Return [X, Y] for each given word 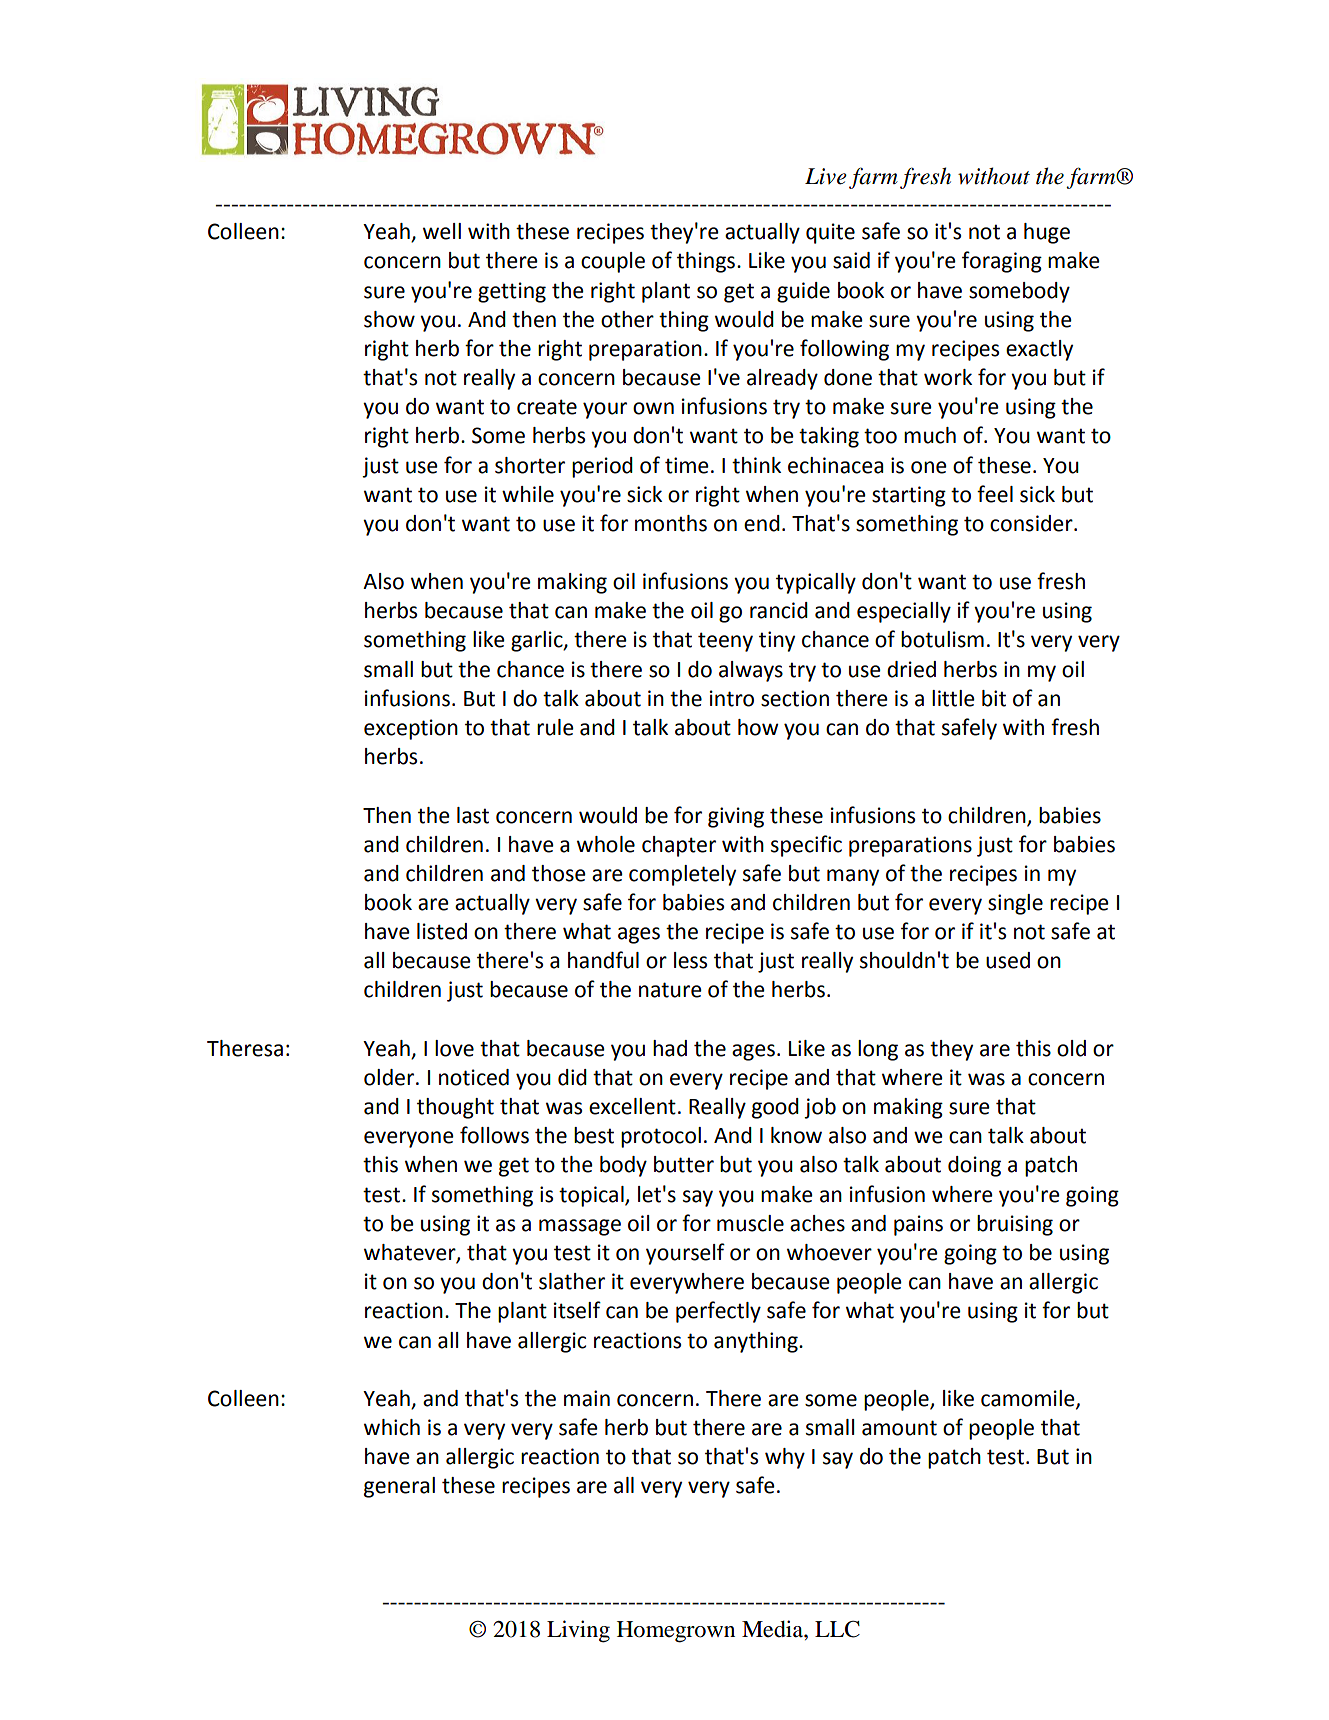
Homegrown [676, 1632]
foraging [1002, 262]
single [1015, 904]
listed [442, 931]
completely [682, 875]
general [399, 1487]
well [442, 231]
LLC [837, 1629]
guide [803, 292]
